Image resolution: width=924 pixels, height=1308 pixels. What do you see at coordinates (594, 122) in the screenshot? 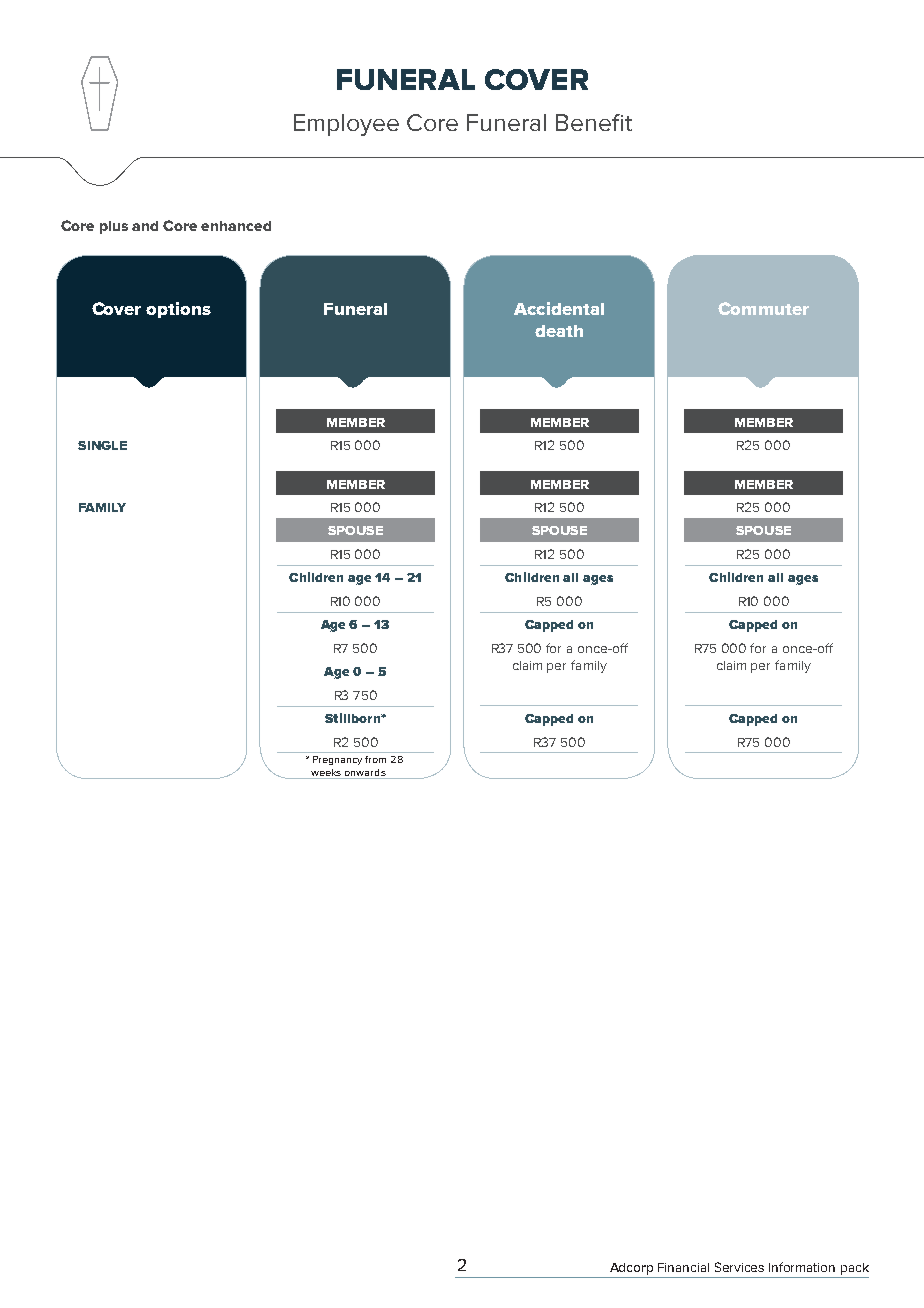
I see `Benefit` at bounding box center [594, 122].
